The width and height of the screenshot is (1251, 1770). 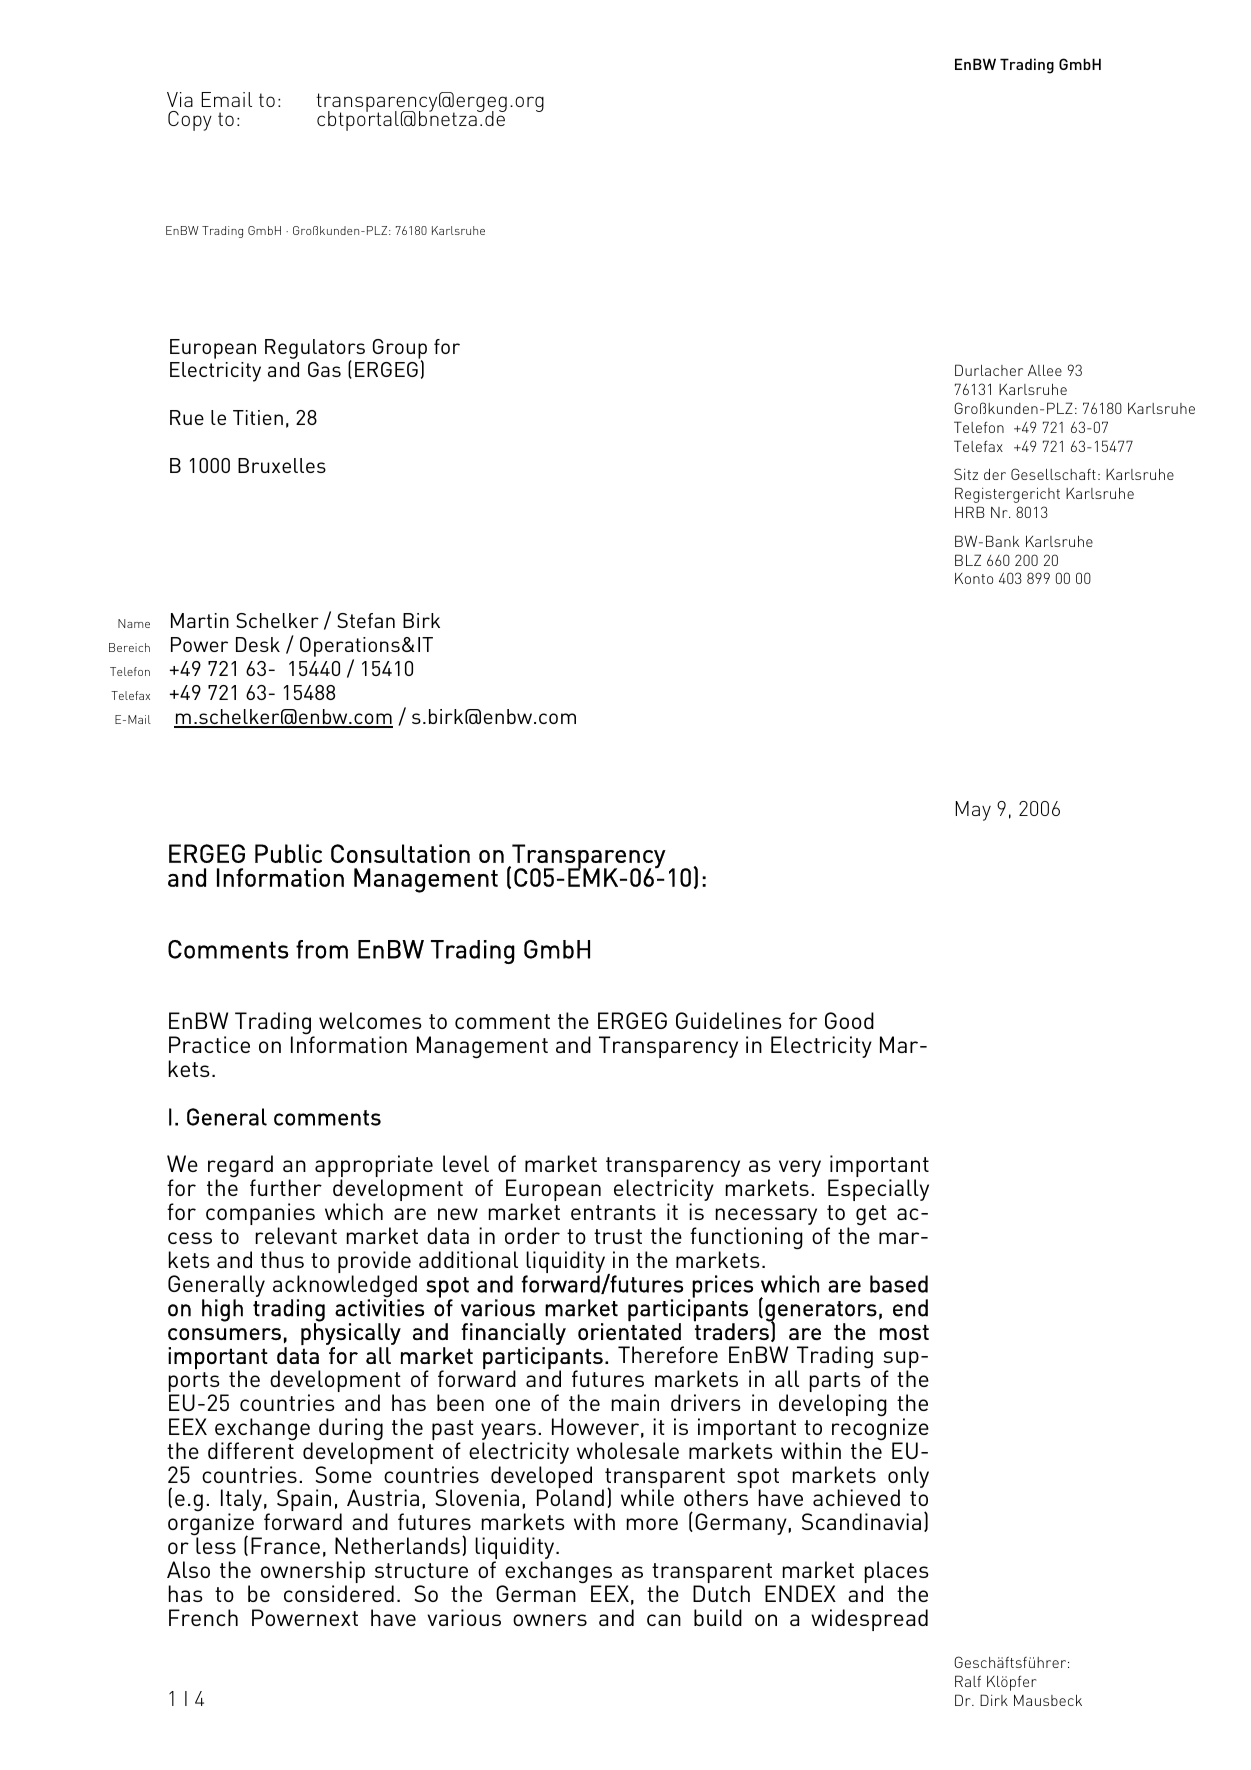 I want to click on Group, so click(x=400, y=350).
